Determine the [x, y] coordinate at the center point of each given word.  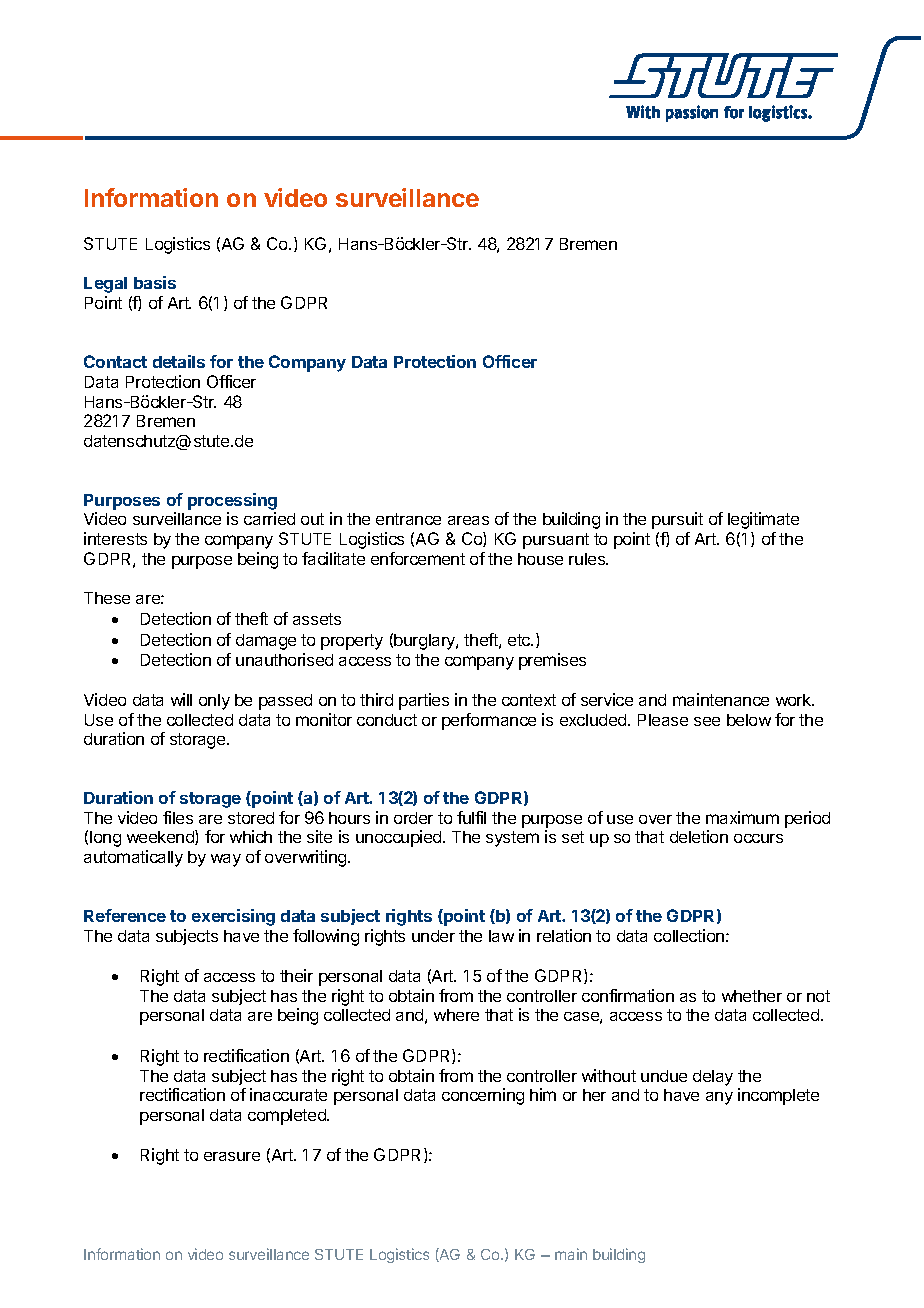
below [749, 720]
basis [155, 282]
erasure [232, 1156]
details [179, 361]
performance [489, 721]
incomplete [778, 1096]
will [181, 699]
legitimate [763, 520]
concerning [483, 1096]
